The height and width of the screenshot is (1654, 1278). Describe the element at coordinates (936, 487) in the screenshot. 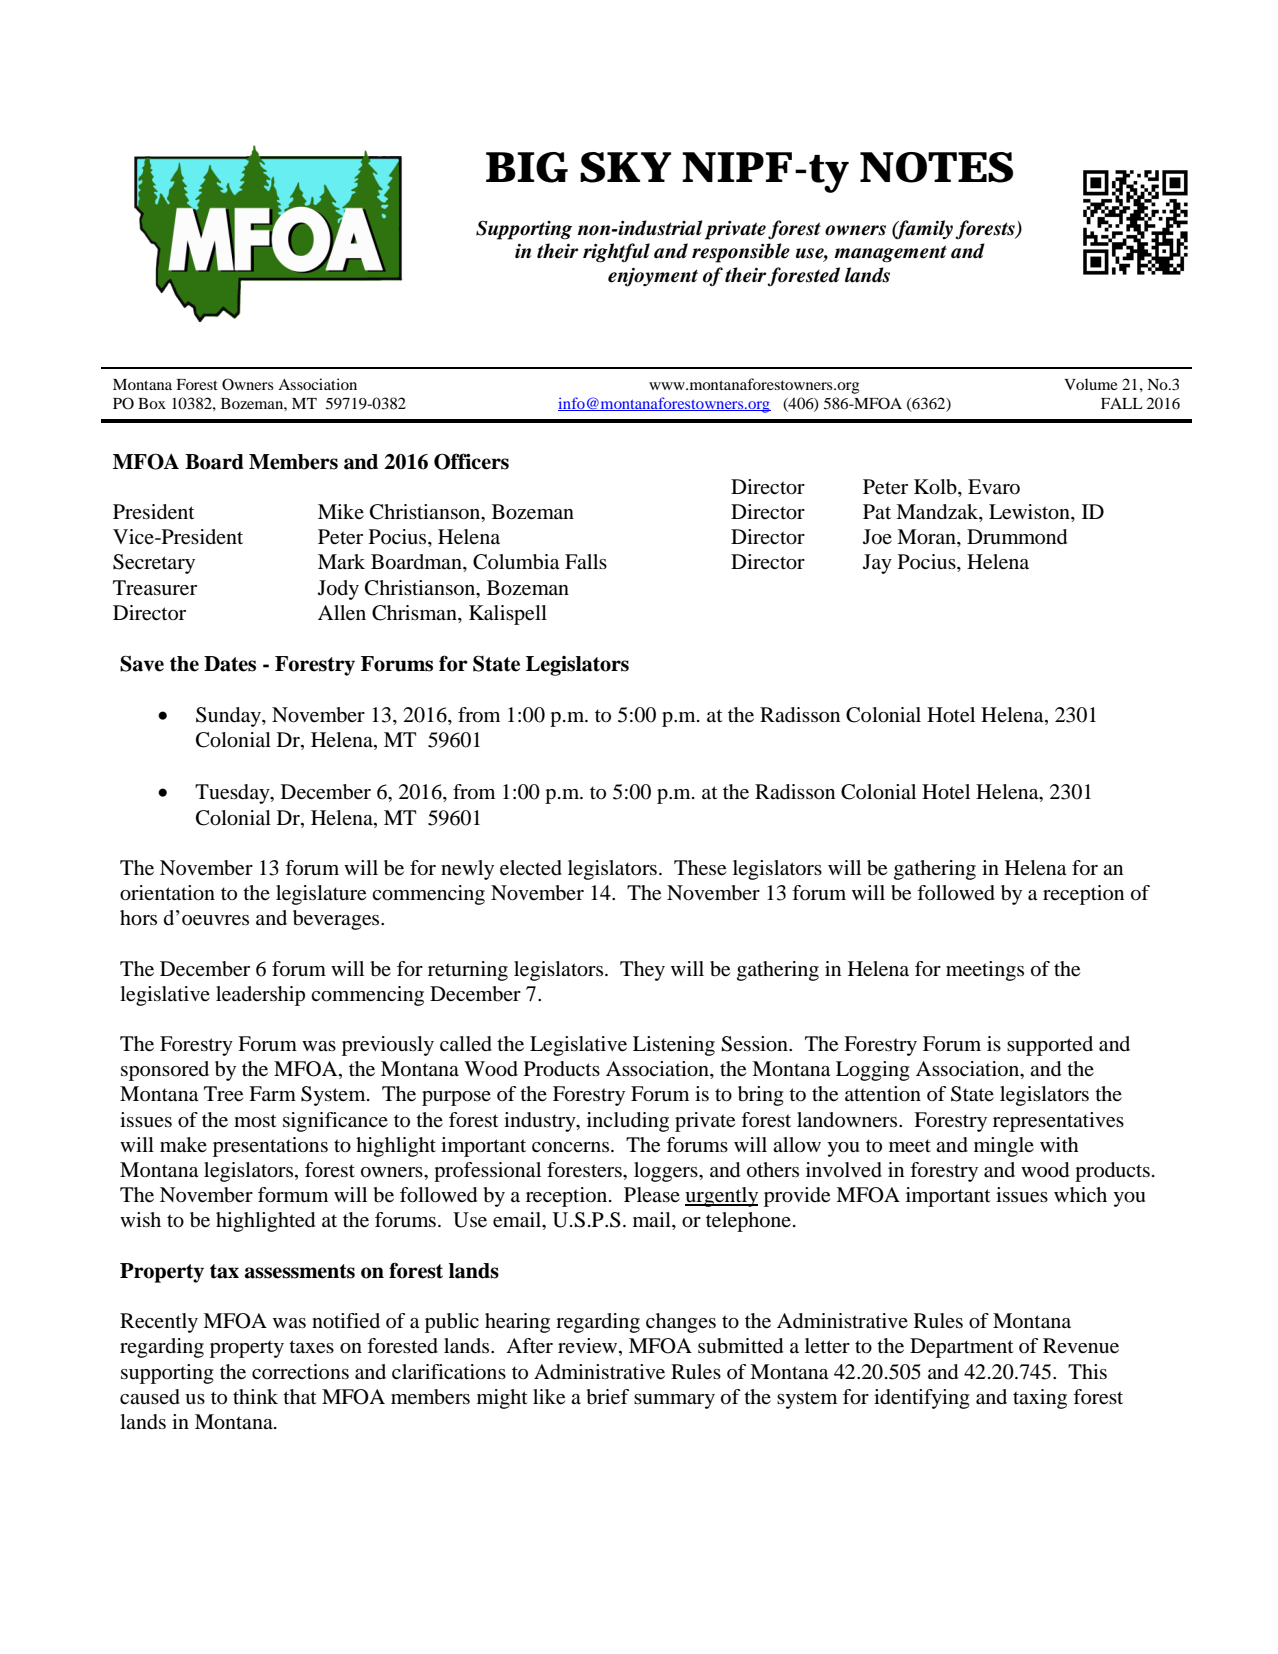

I see `Kolb` at that location.
